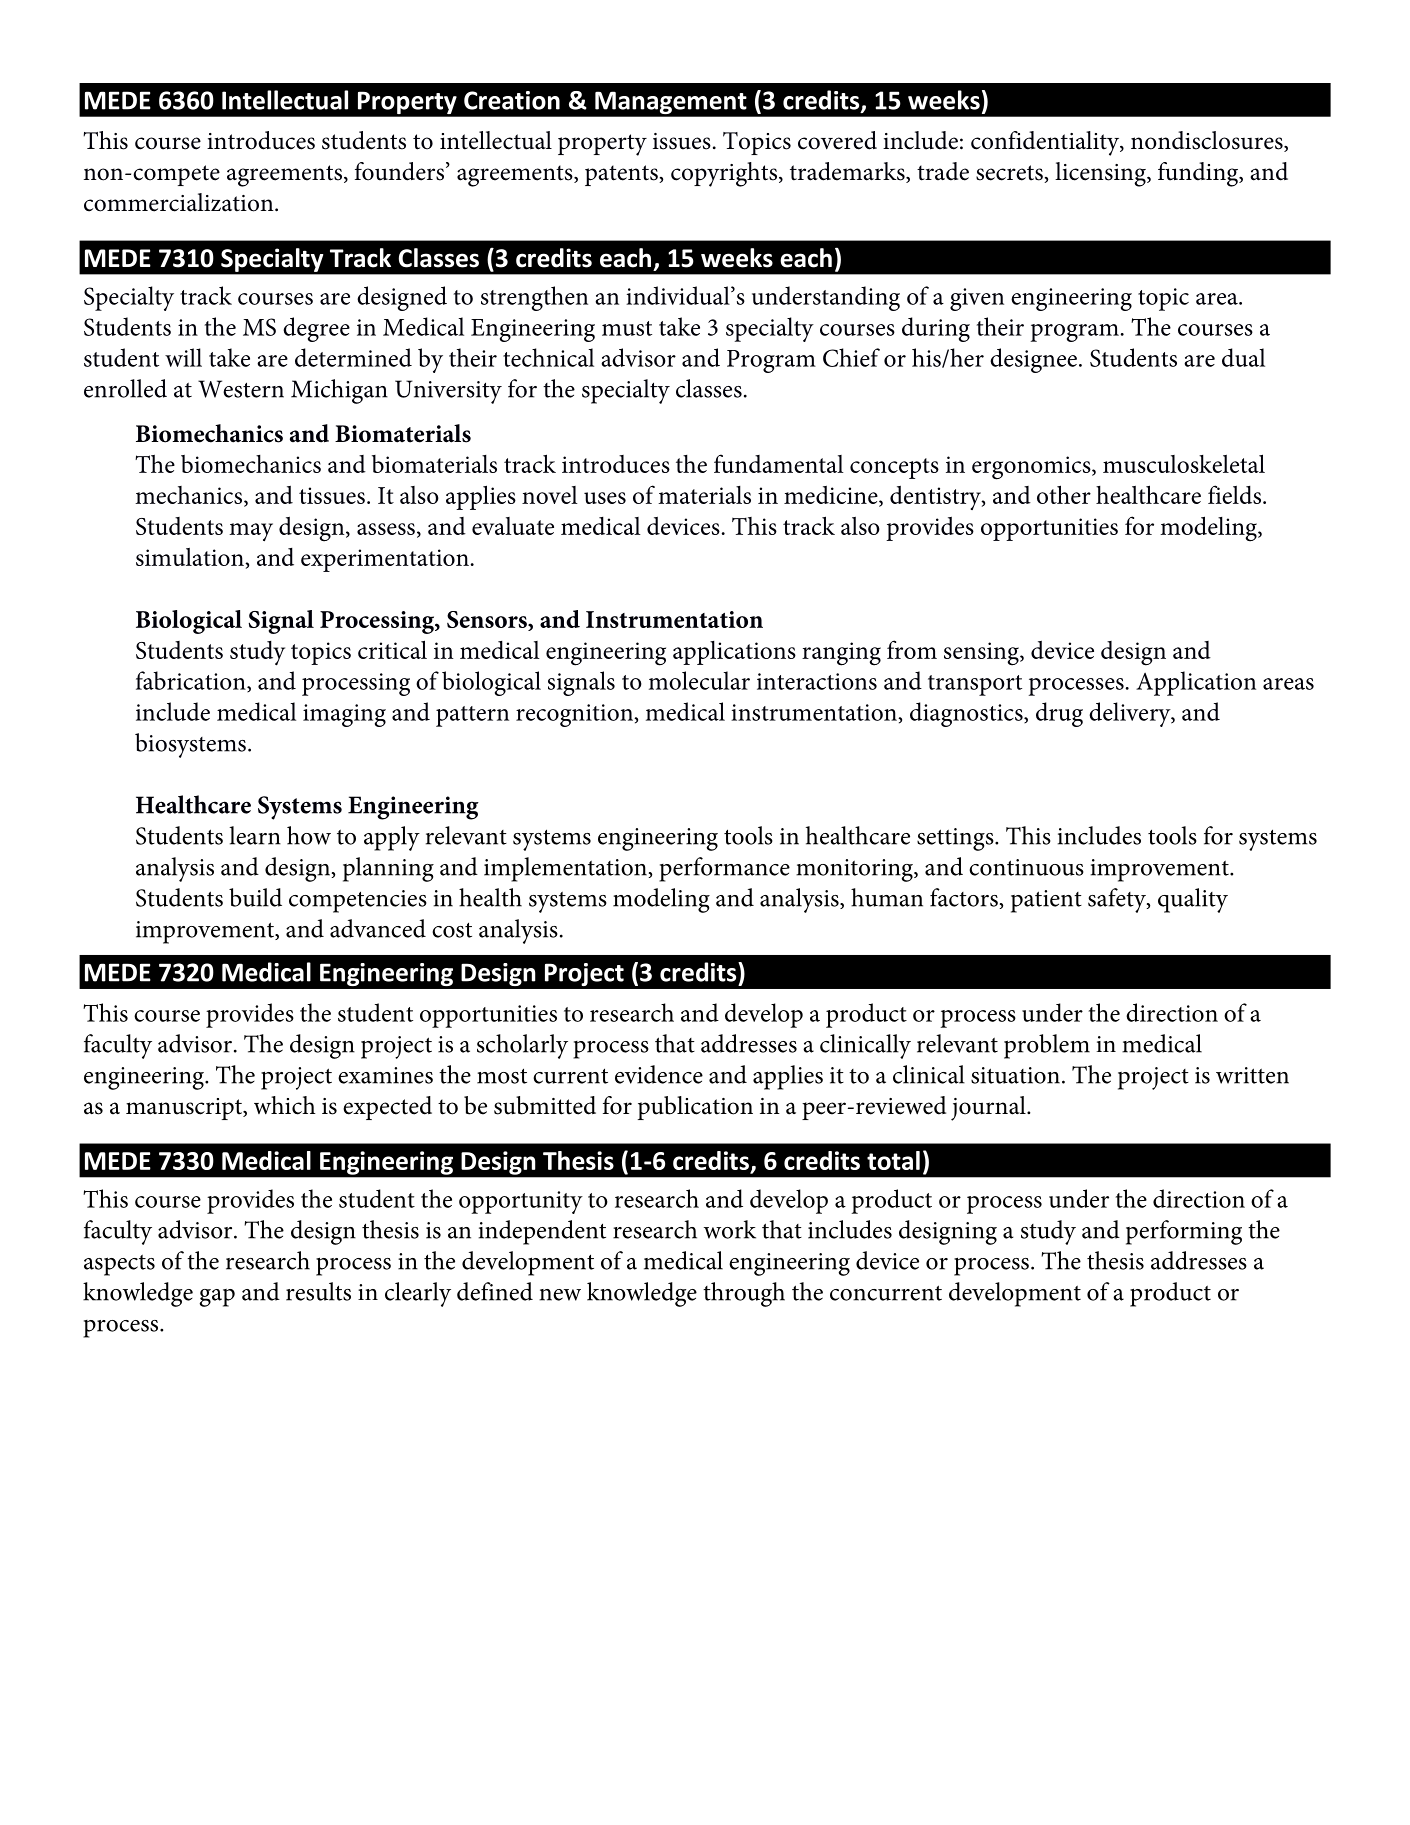 The image size is (1410, 1825). Describe the element at coordinates (1047, 1046) in the document. I see `problem` at that location.
